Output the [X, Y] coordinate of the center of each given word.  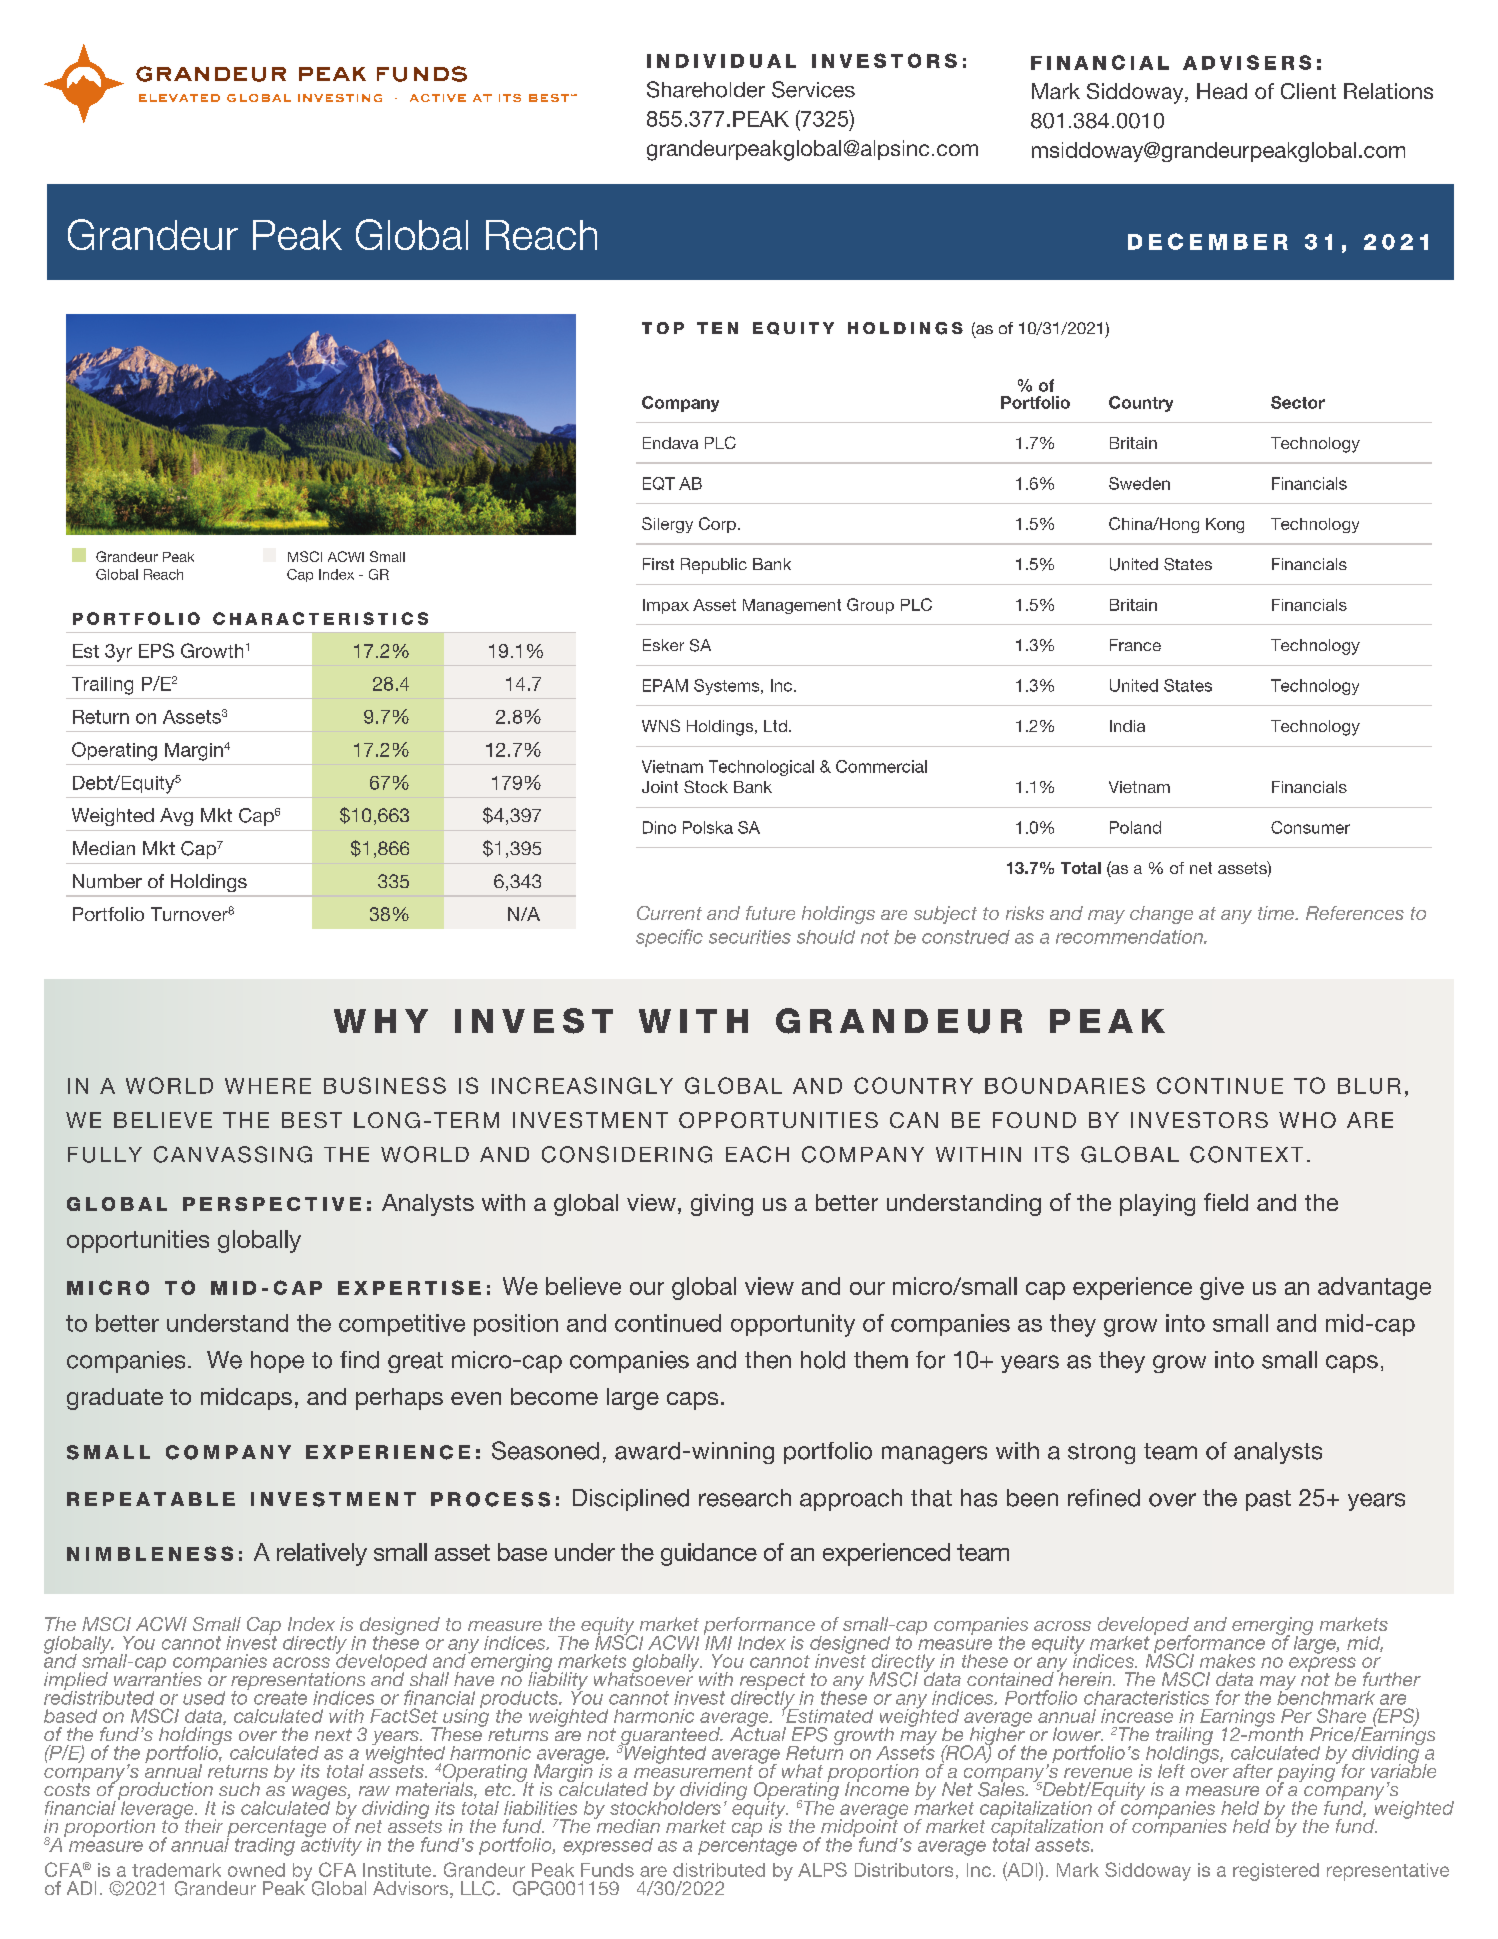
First [658, 564]
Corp [717, 525]
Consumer [1310, 827]
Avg [176, 817]
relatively [322, 1554]
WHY [381, 1021]
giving [722, 1205]
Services [813, 89]
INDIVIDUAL [721, 61]
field [1226, 1202]
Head [1222, 91]
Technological [761, 768]
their [204, 1826]
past [1268, 1500]
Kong [1225, 525]
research [745, 1498]
